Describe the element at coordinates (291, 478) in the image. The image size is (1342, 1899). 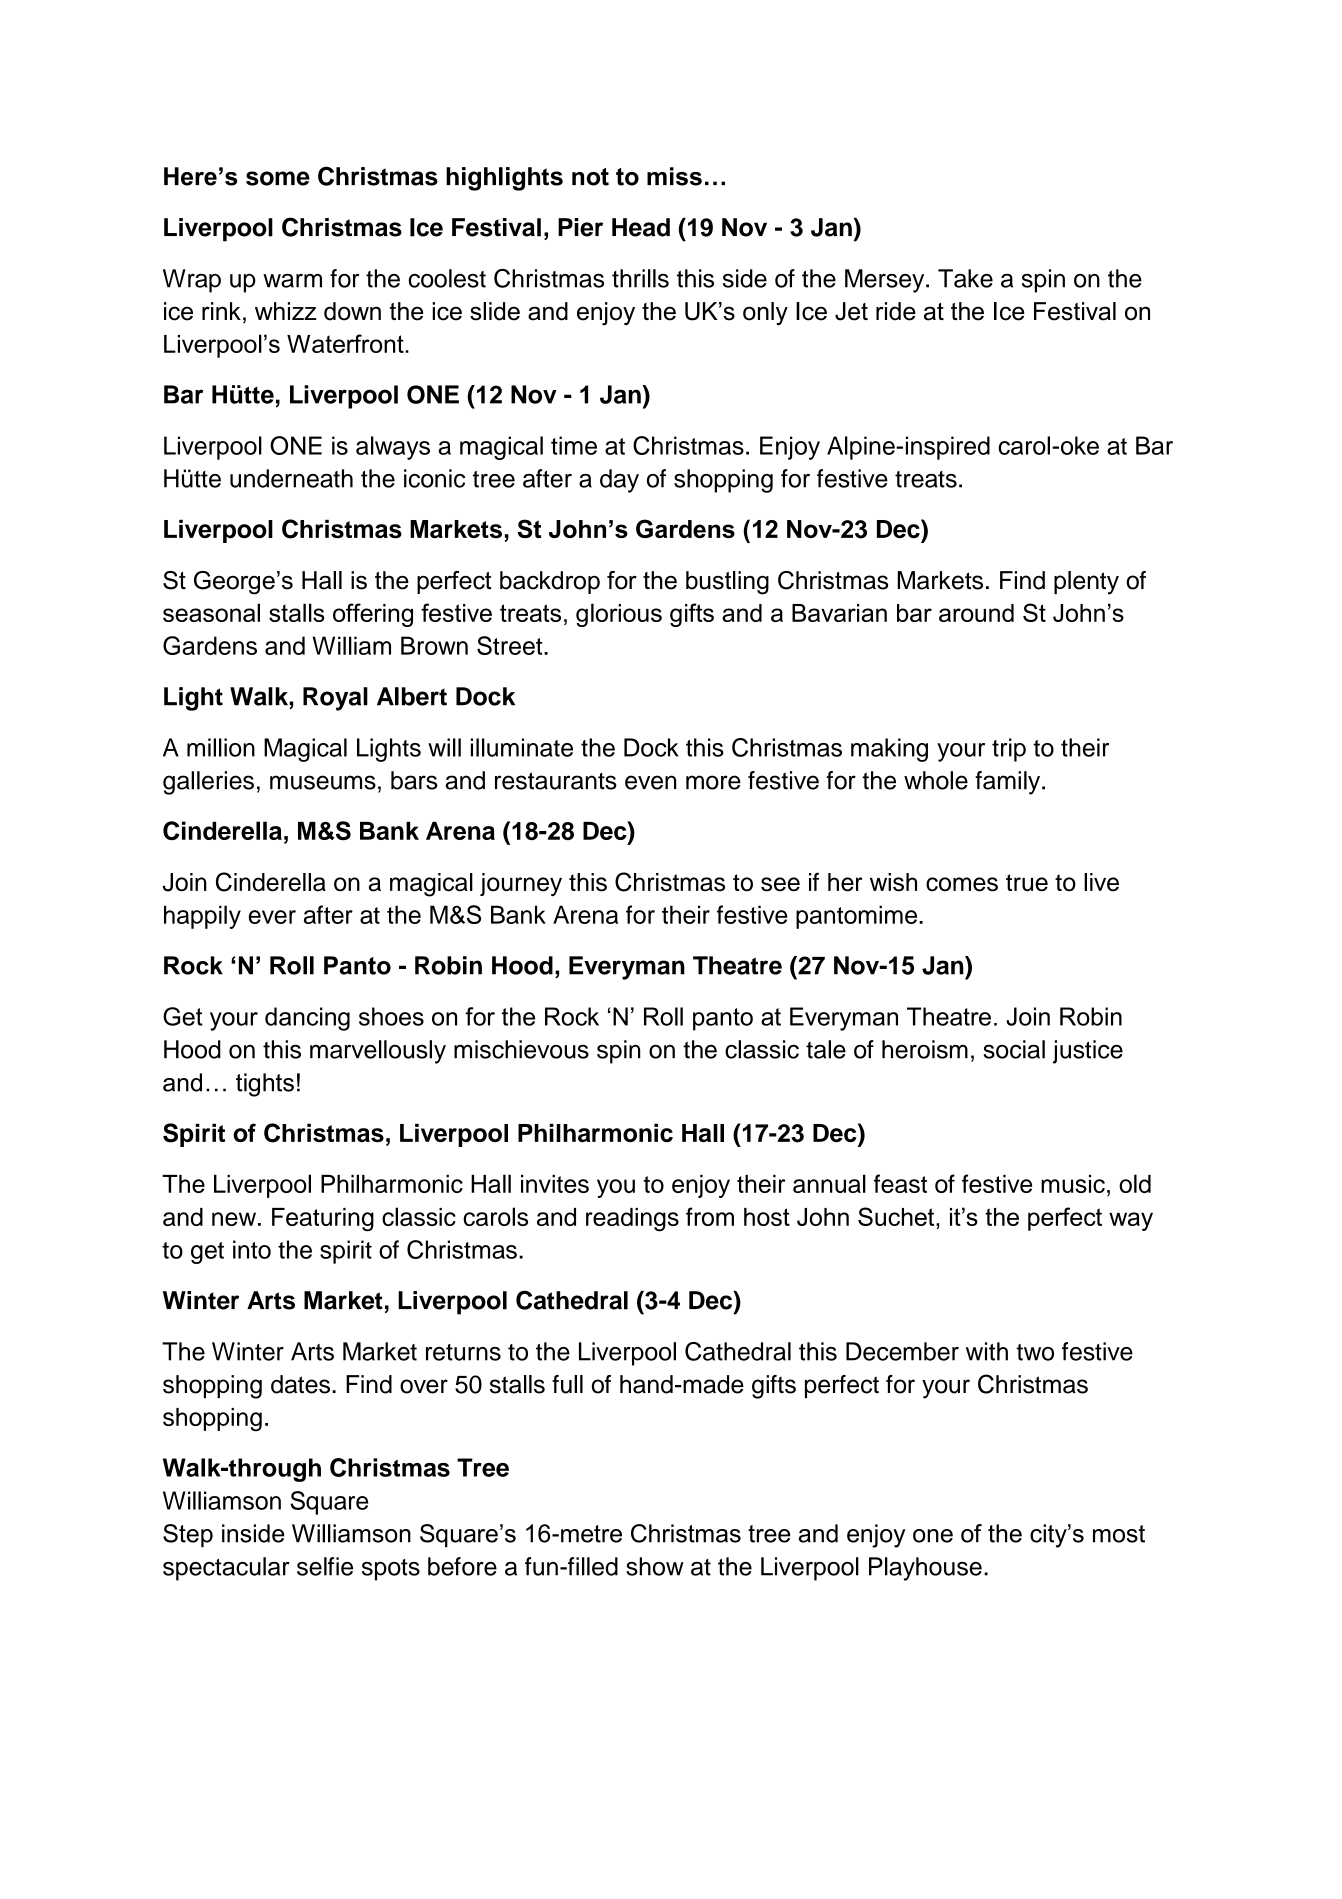
I see `underneath` at that location.
